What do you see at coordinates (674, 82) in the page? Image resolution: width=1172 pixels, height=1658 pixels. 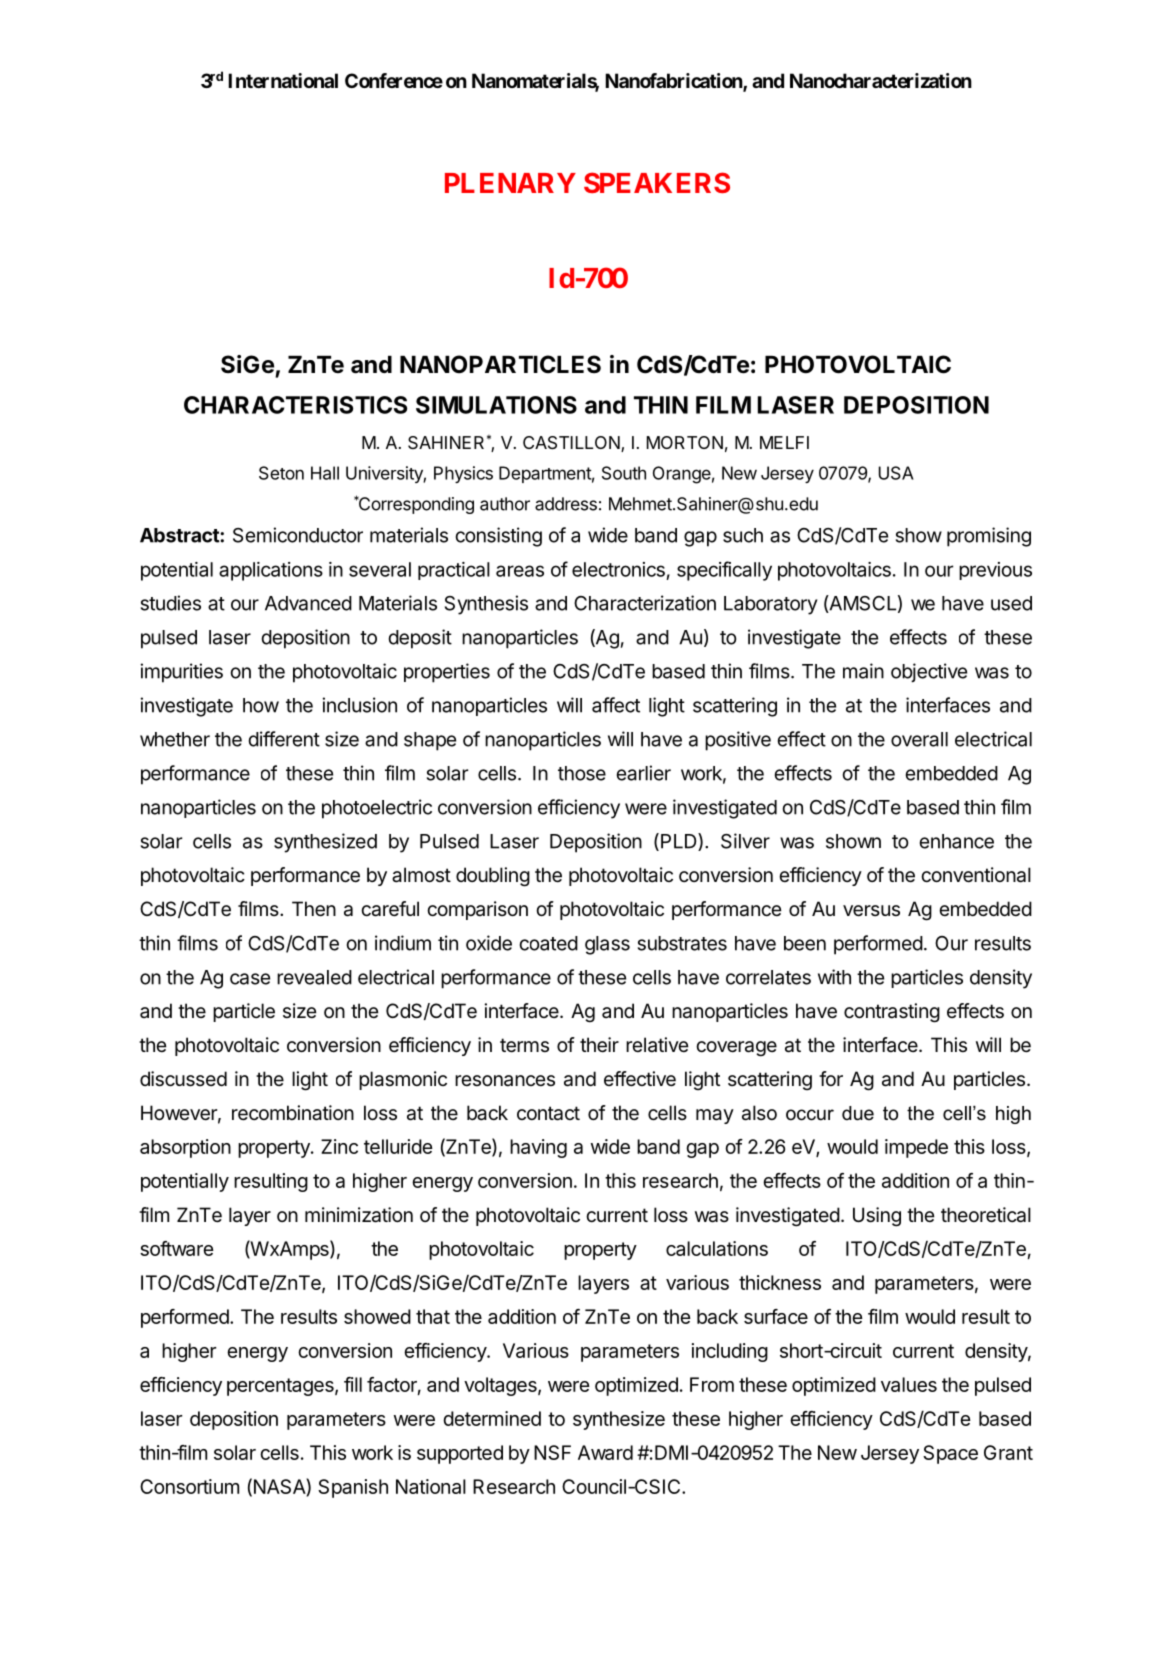 I see `Nanofabrication` at bounding box center [674, 82].
